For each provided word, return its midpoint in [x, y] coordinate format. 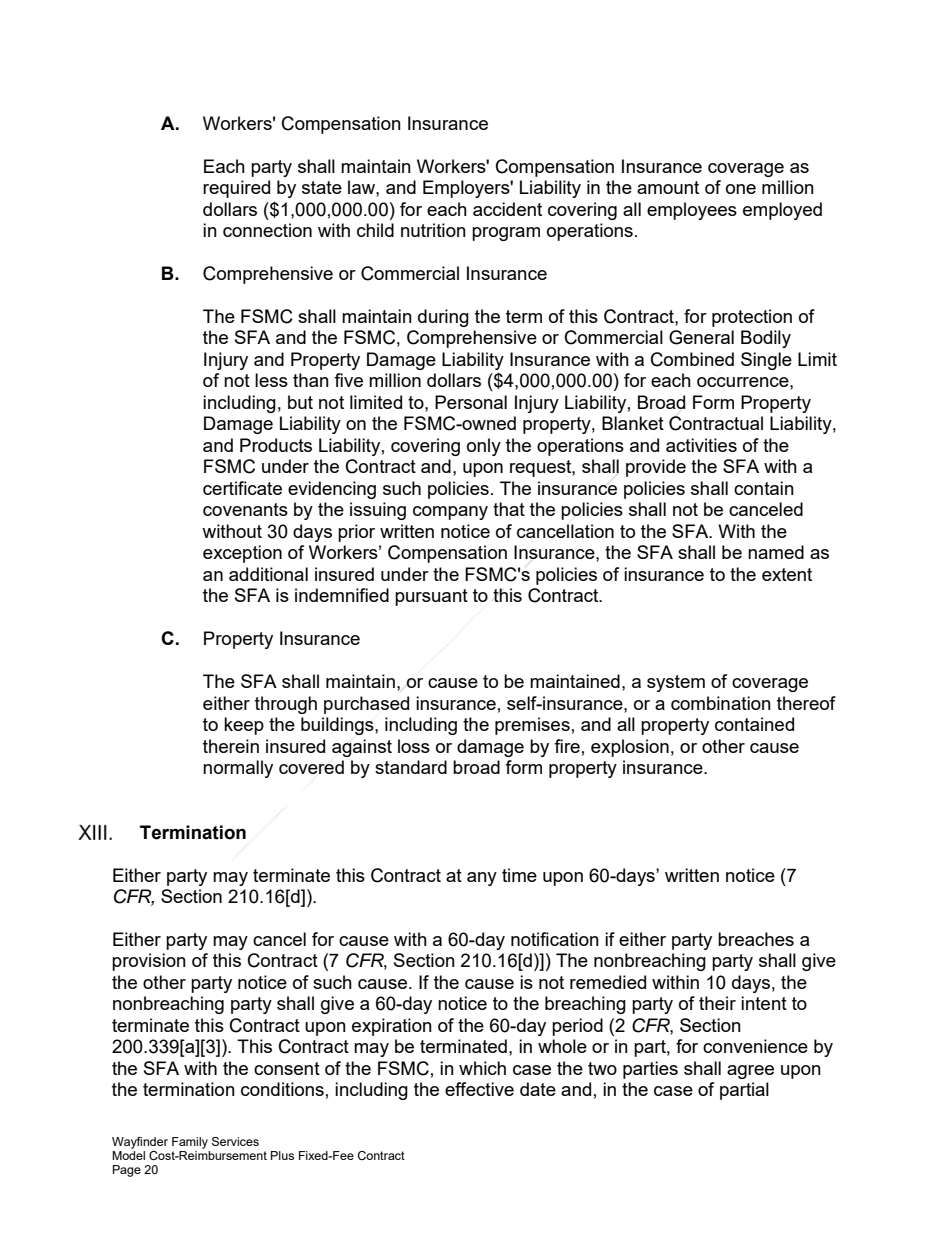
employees [692, 211]
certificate [242, 488]
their [717, 1003]
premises [532, 726]
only [484, 447]
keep [244, 726]
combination [721, 703]
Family [190, 1143]
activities [701, 445]
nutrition [433, 230]
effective [479, 1089]
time [519, 875]
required [236, 189]
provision [149, 962]
